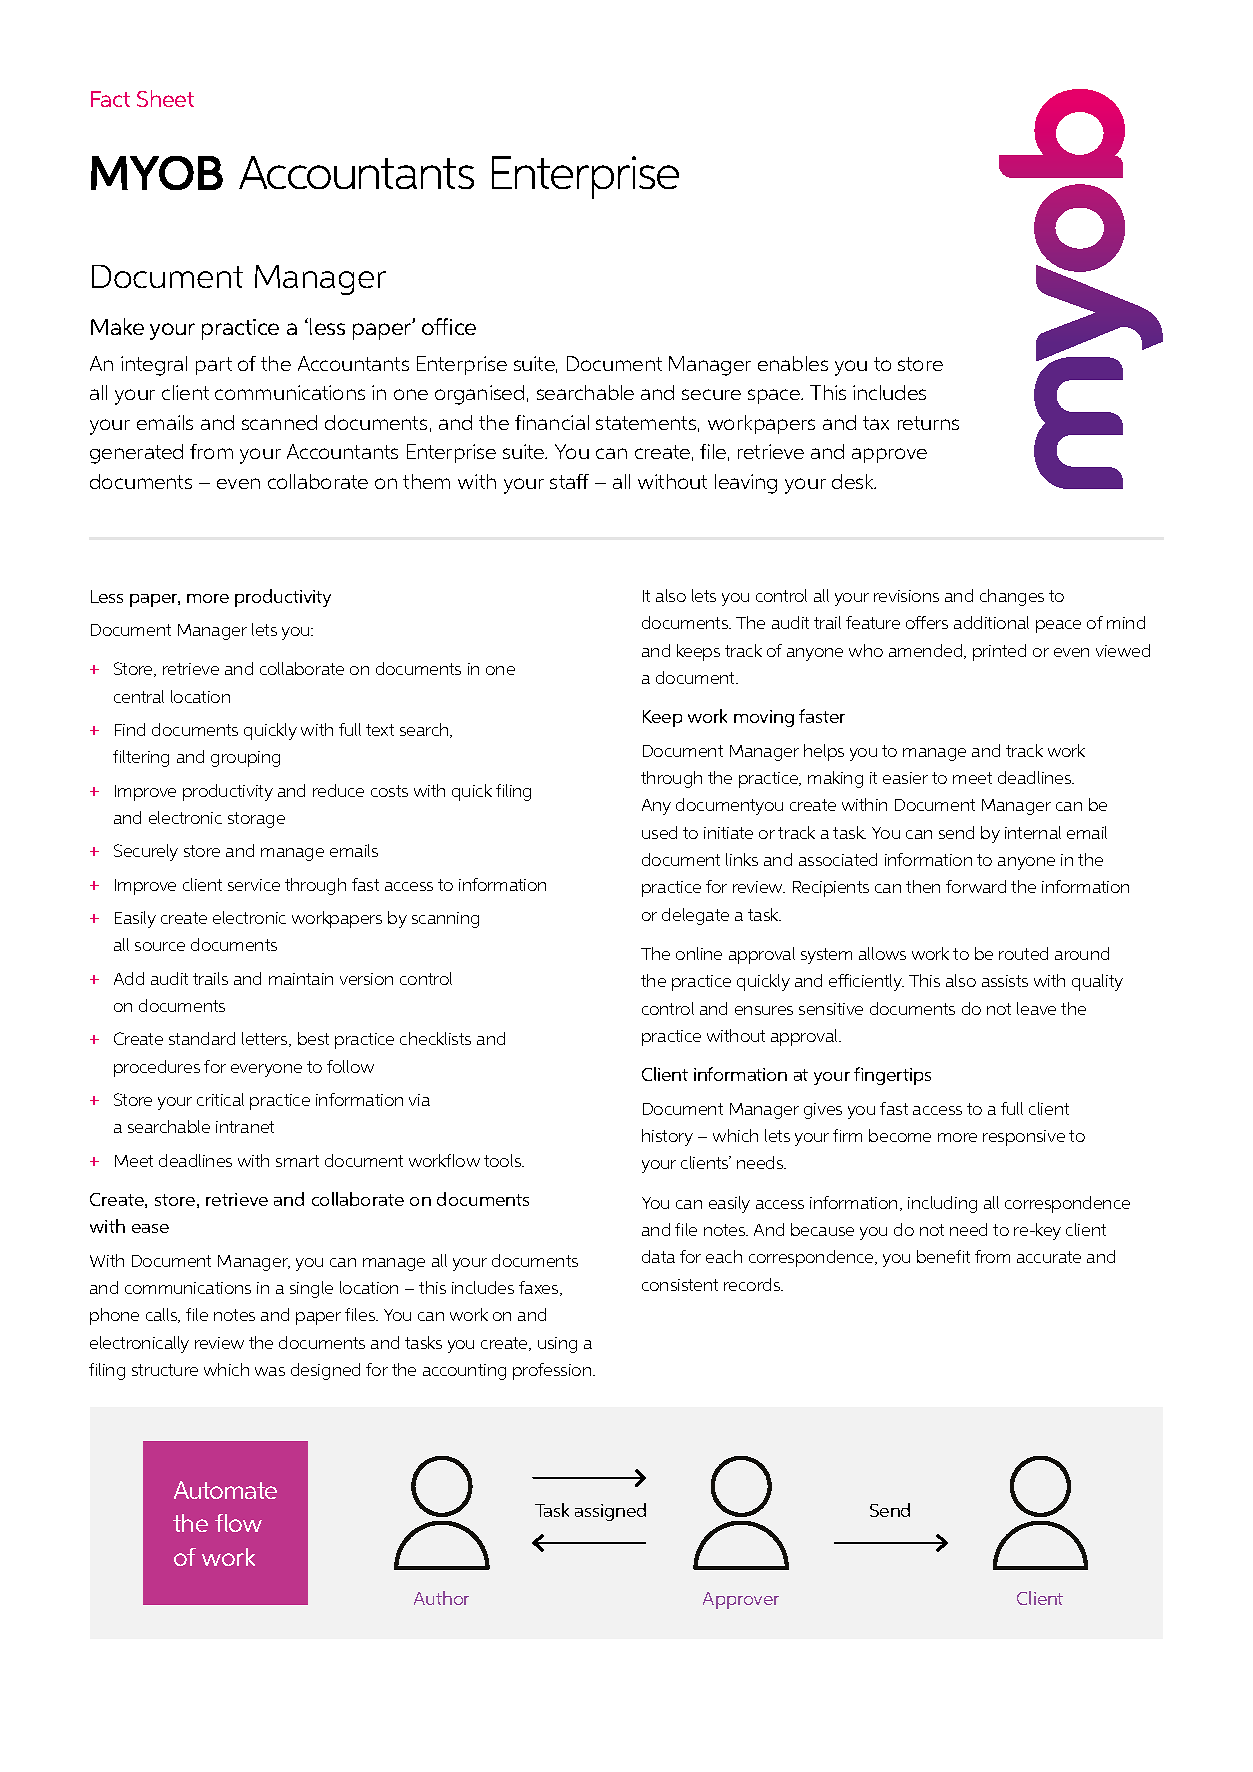 Image resolution: width=1253 pixels, height=1772 pixels. I want to click on central, so click(139, 696).
